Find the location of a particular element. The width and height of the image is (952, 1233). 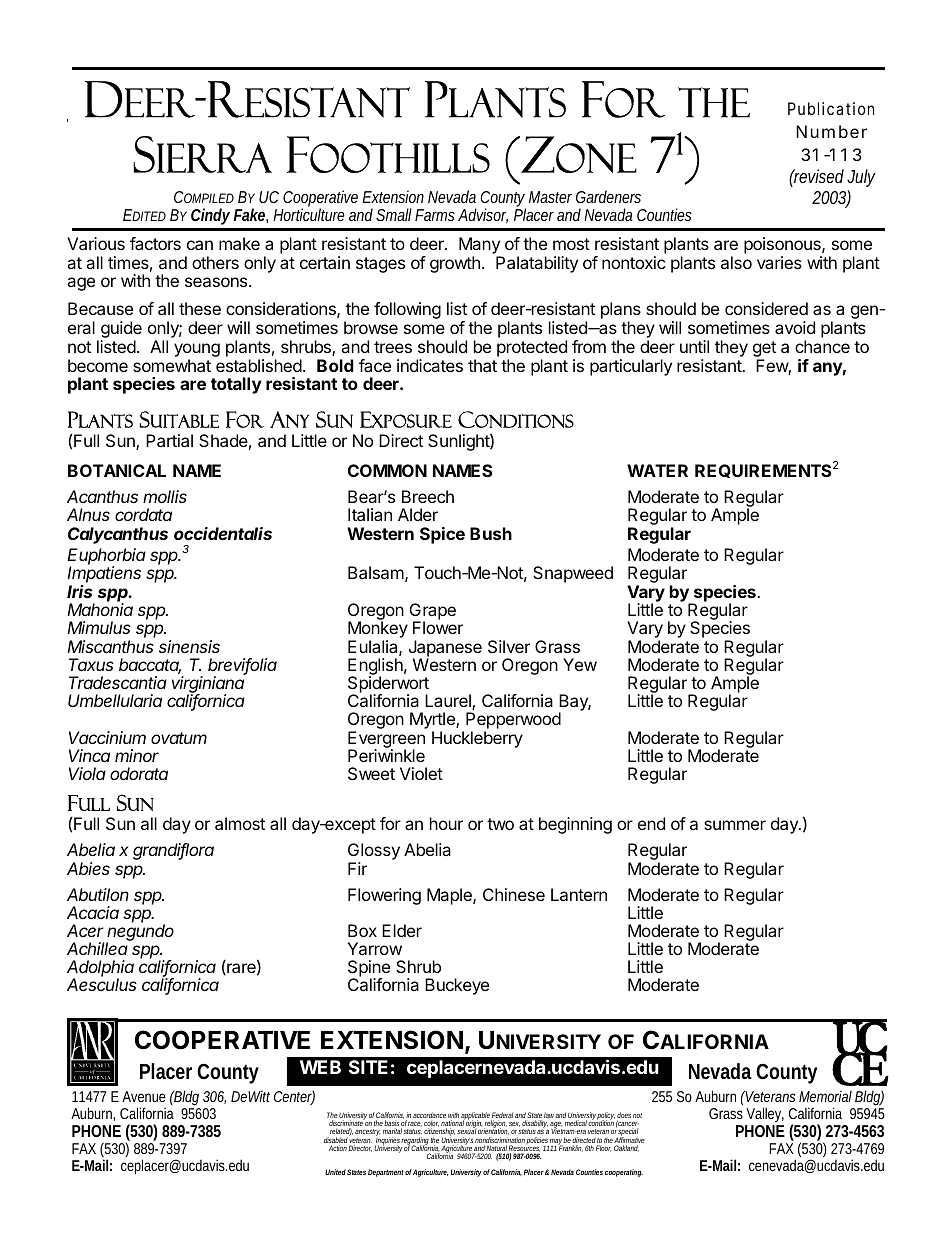

Memorial is located at coordinates (825, 1096).
